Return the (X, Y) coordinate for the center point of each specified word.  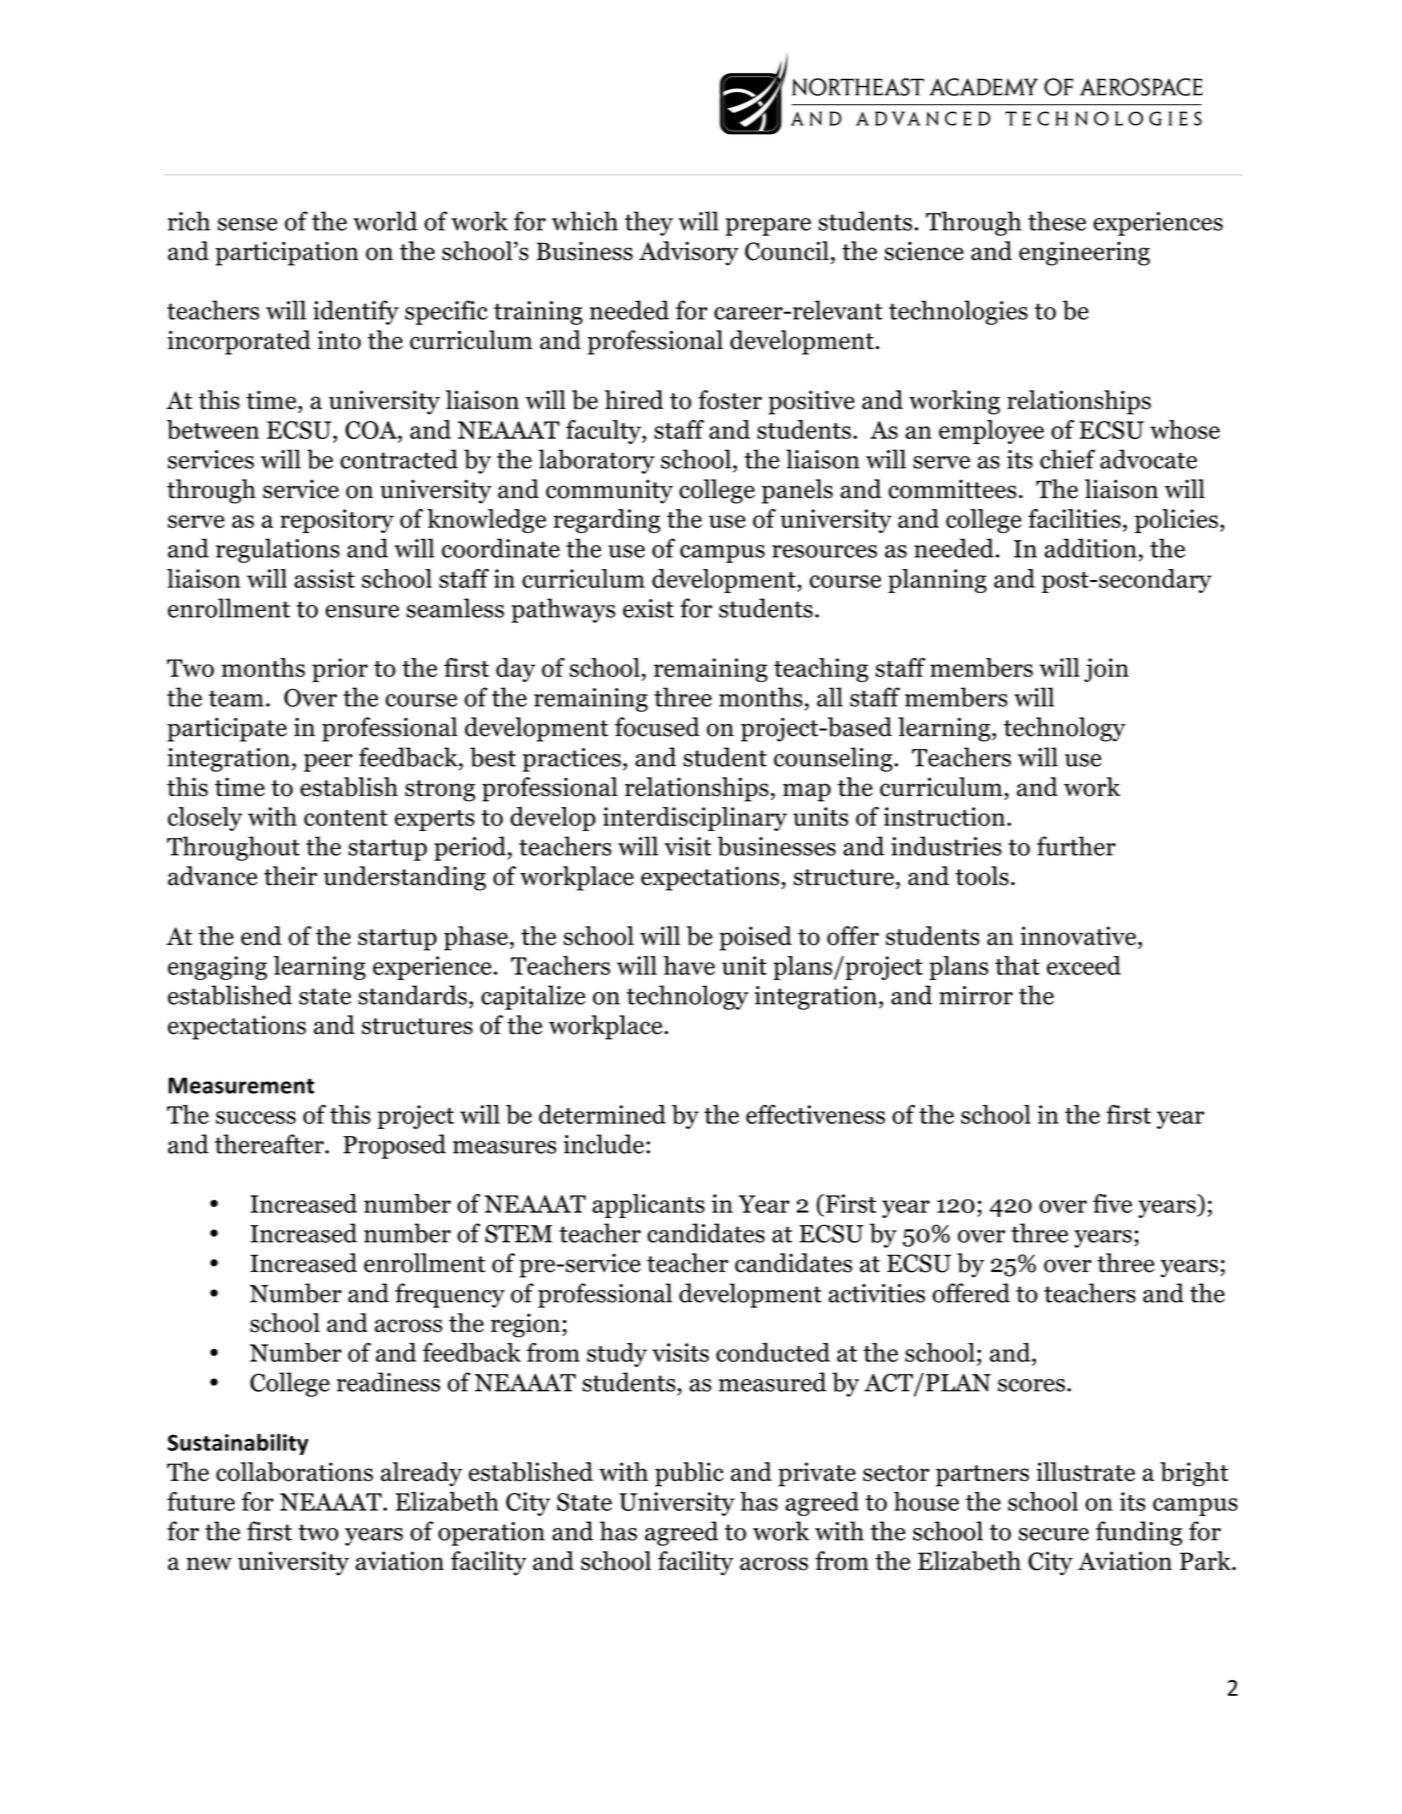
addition (1090, 548)
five (1112, 1203)
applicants (648, 1206)
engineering (1084, 253)
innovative (1078, 936)
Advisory (689, 253)
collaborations (294, 1472)
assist (324, 578)
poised (755, 938)
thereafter (270, 1144)
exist (648, 608)
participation (287, 253)
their (290, 876)
